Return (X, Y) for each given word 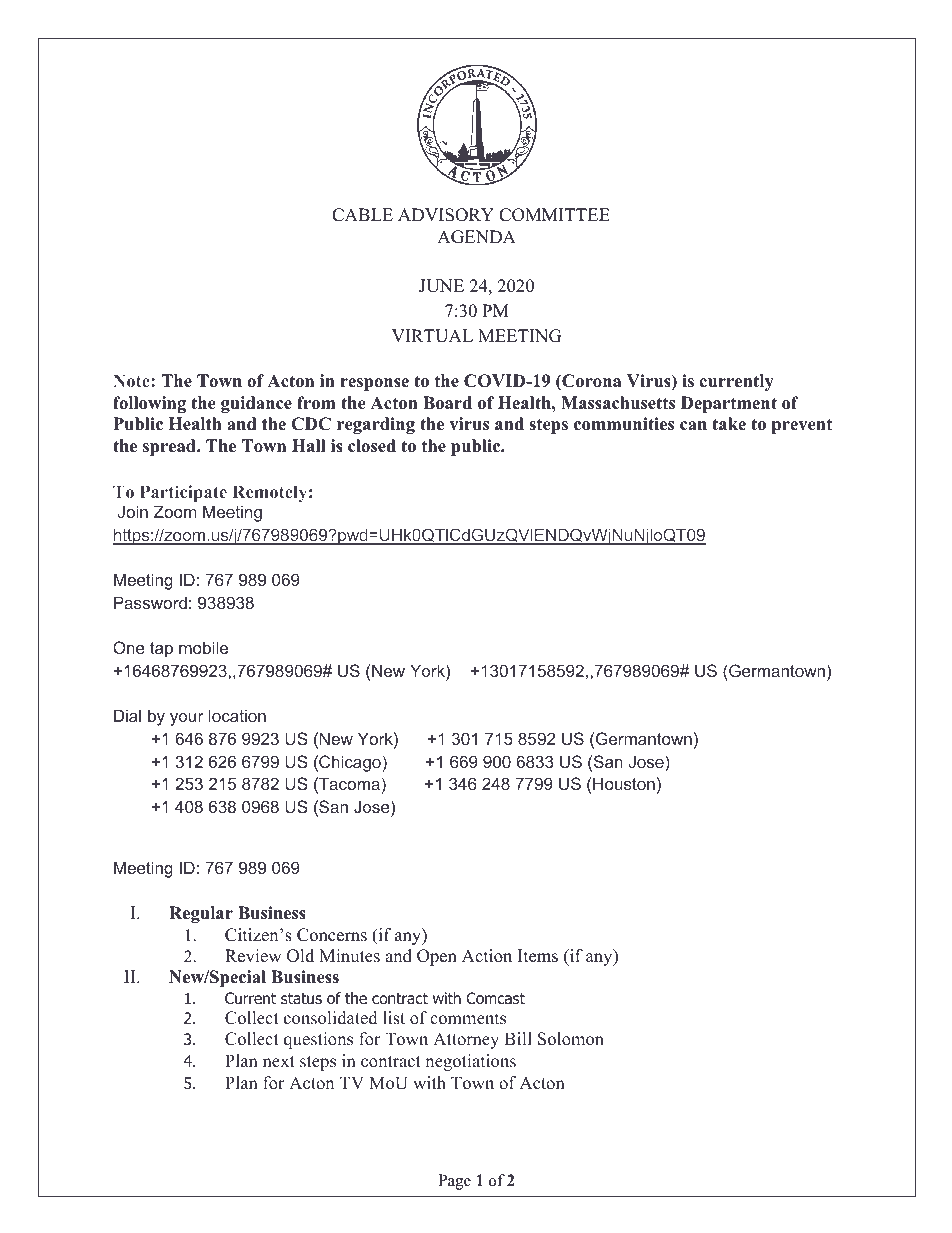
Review (253, 956)
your (187, 719)
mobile (203, 647)
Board (447, 403)
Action (487, 956)
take (729, 424)
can (693, 426)
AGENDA (476, 237)
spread (170, 447)
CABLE (362, 215)
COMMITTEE (554, 215)
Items (538, 956)
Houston (624, 783)
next (279, 1062)
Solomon (571, 1039)
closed (372, 446)
